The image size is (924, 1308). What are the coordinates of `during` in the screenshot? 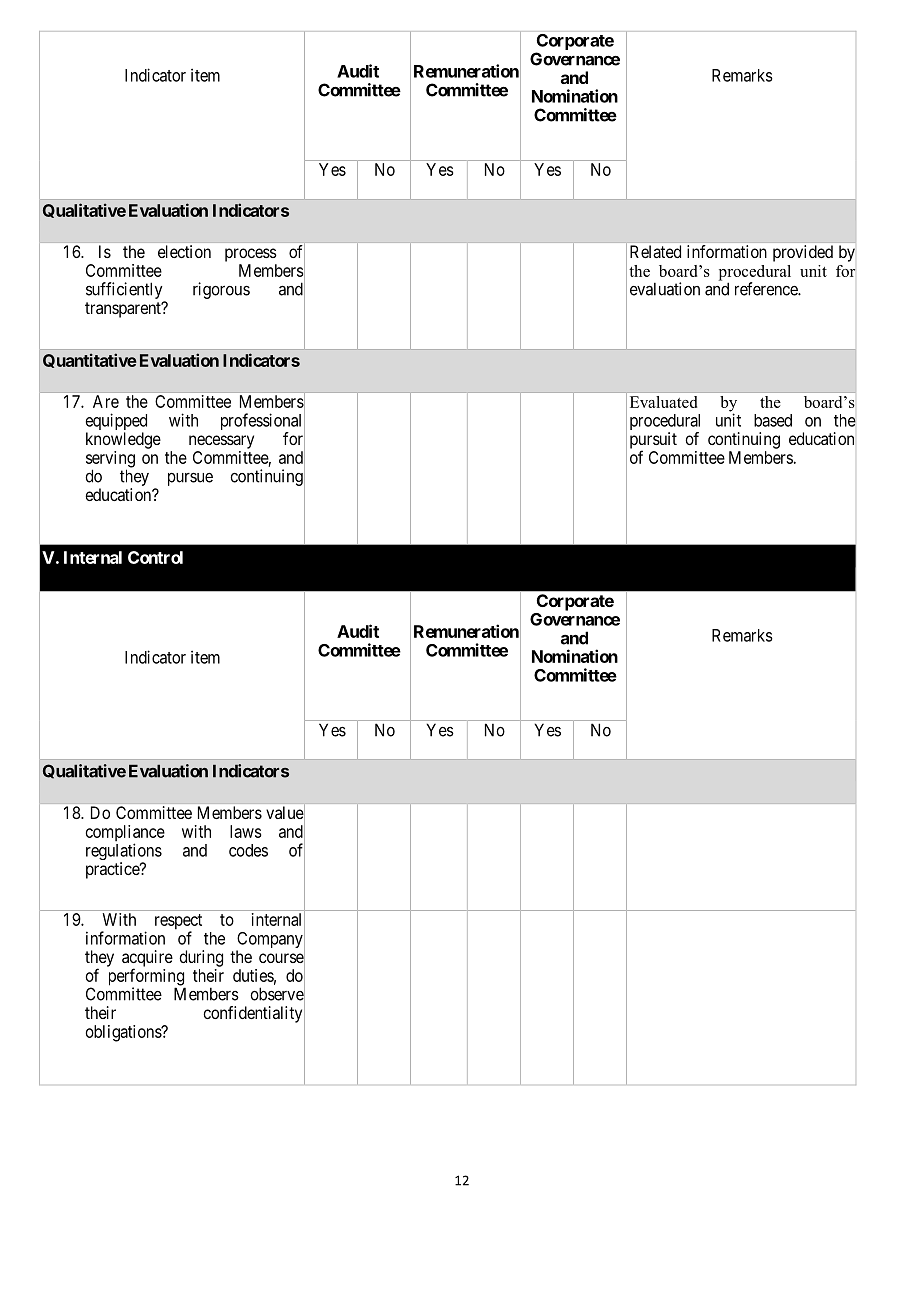 It's located at (201, 958).
